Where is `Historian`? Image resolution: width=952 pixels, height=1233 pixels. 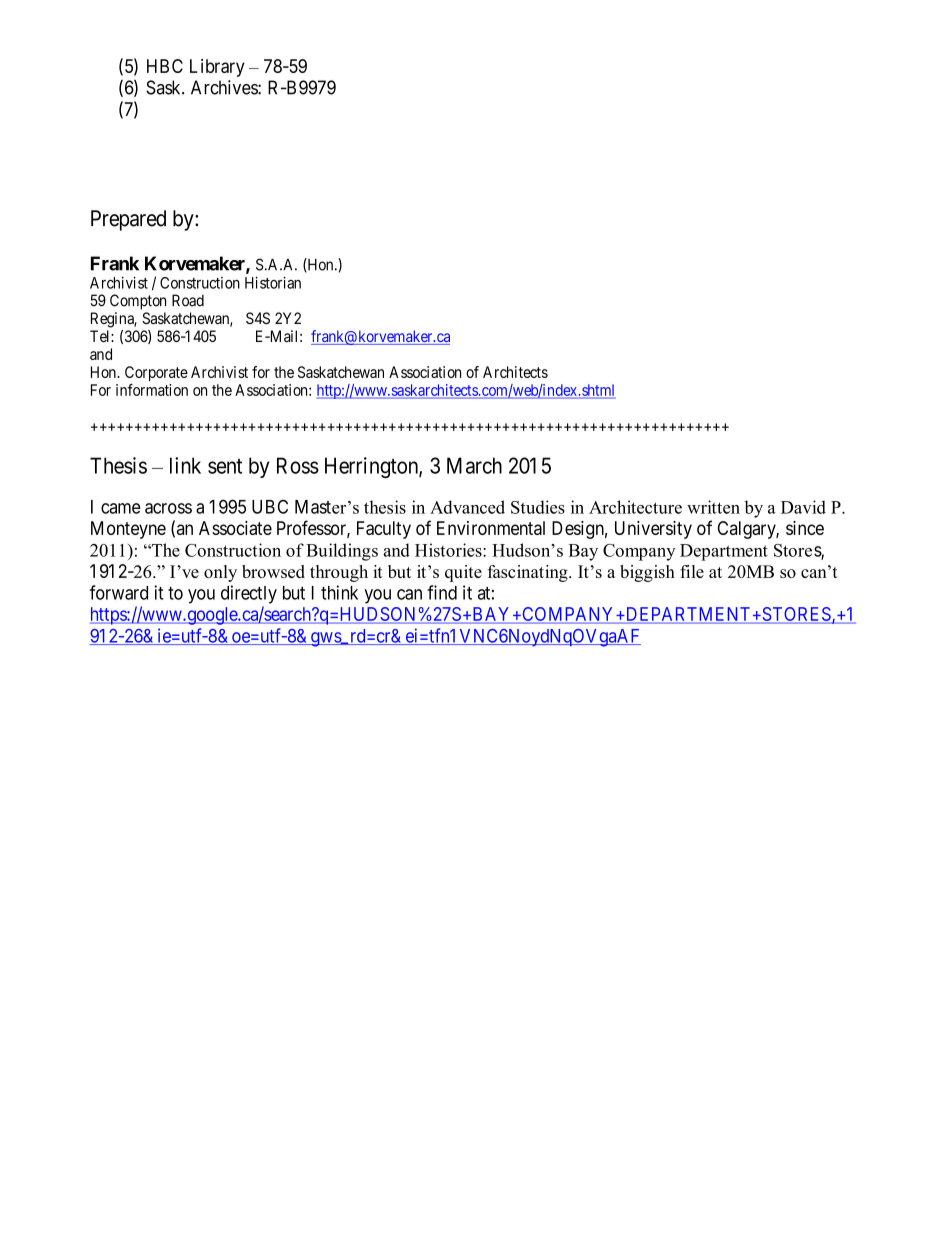
Historian is located at coordinates (273, 282).
